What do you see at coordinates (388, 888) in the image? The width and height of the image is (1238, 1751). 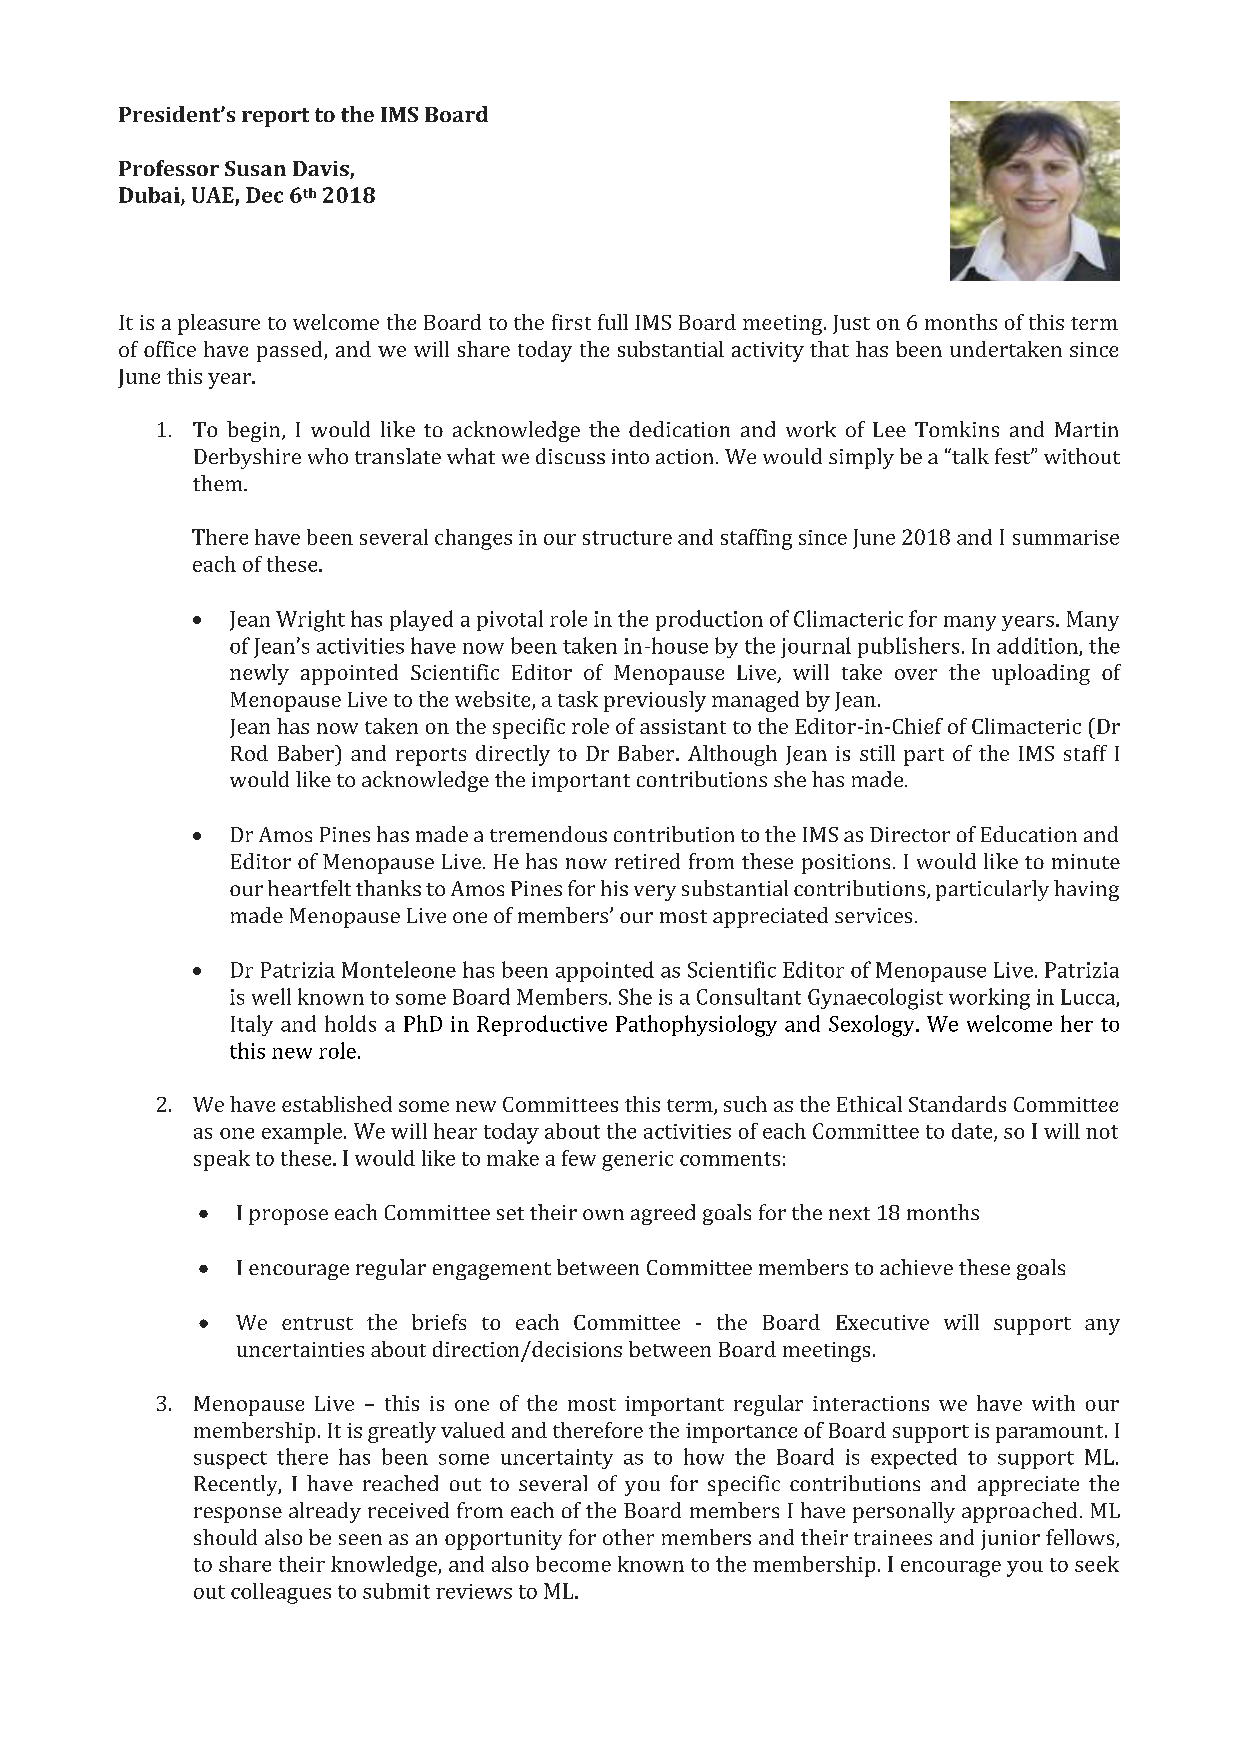 I see `thanks` at bounding box center [388, 888].
